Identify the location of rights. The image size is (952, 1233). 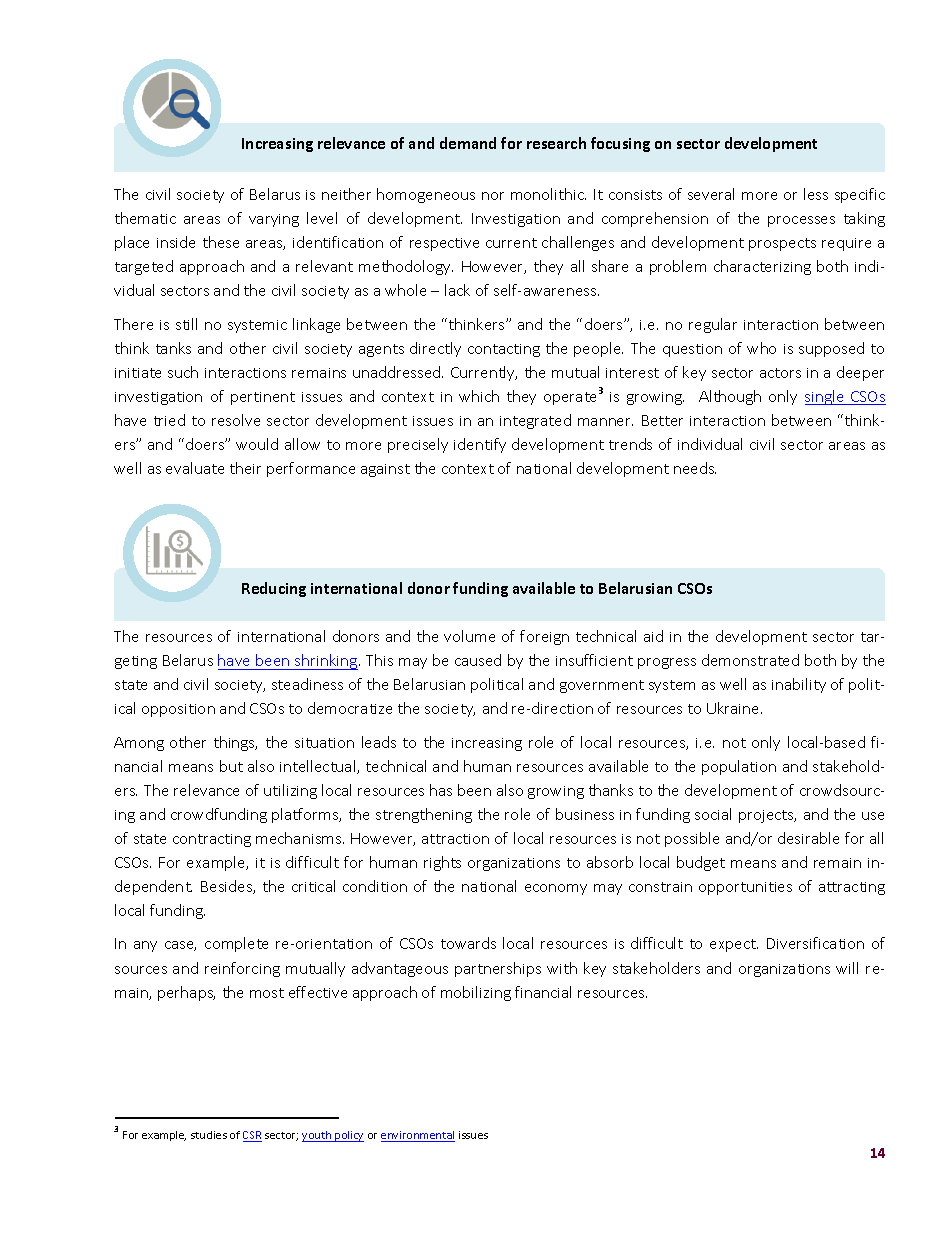
(442, 863).
